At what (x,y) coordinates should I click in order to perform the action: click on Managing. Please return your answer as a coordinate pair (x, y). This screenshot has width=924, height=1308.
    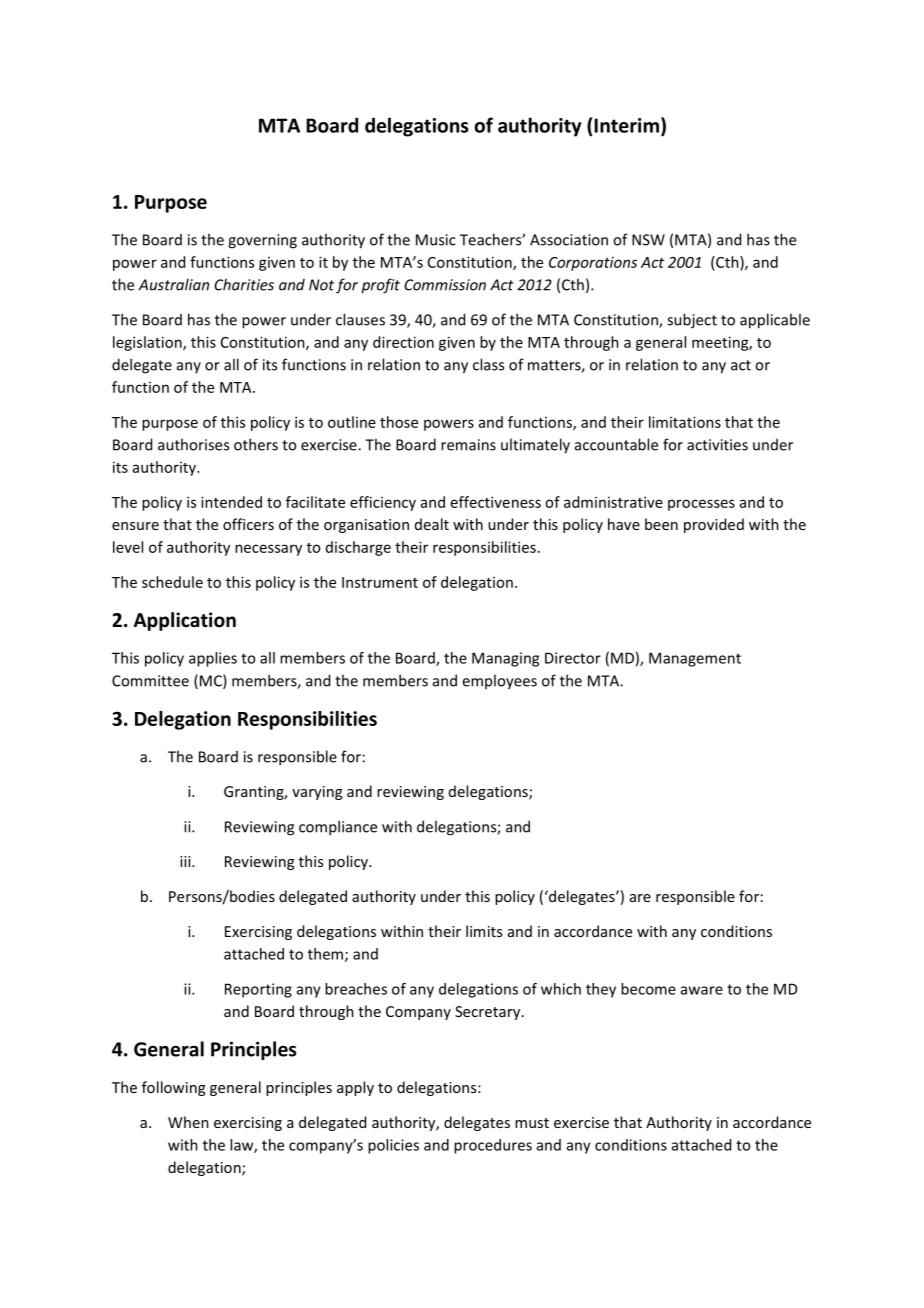
    Looking at the image, I should click on (505, 659).
